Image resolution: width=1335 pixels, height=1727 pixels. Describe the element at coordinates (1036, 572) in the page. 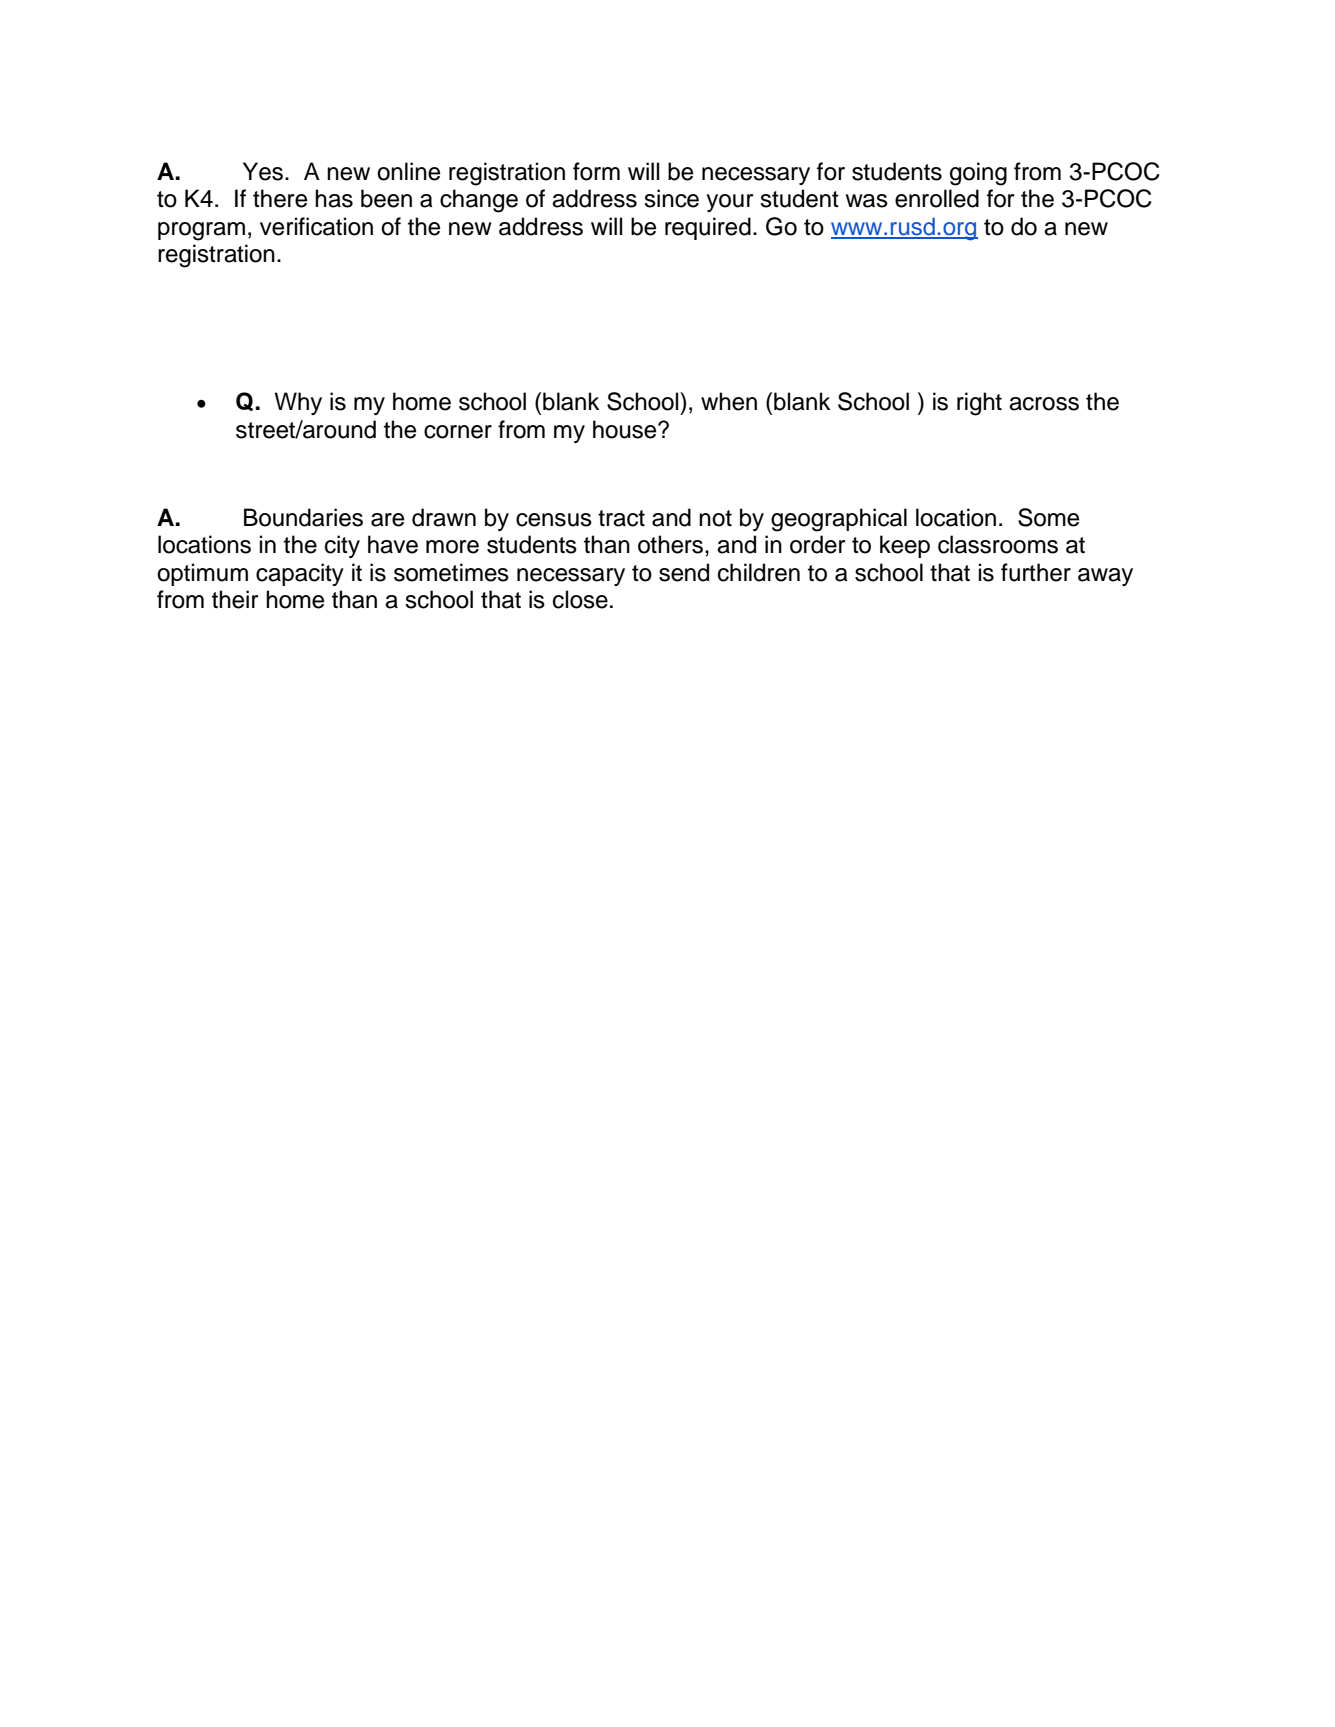

I see `further` at that location.
